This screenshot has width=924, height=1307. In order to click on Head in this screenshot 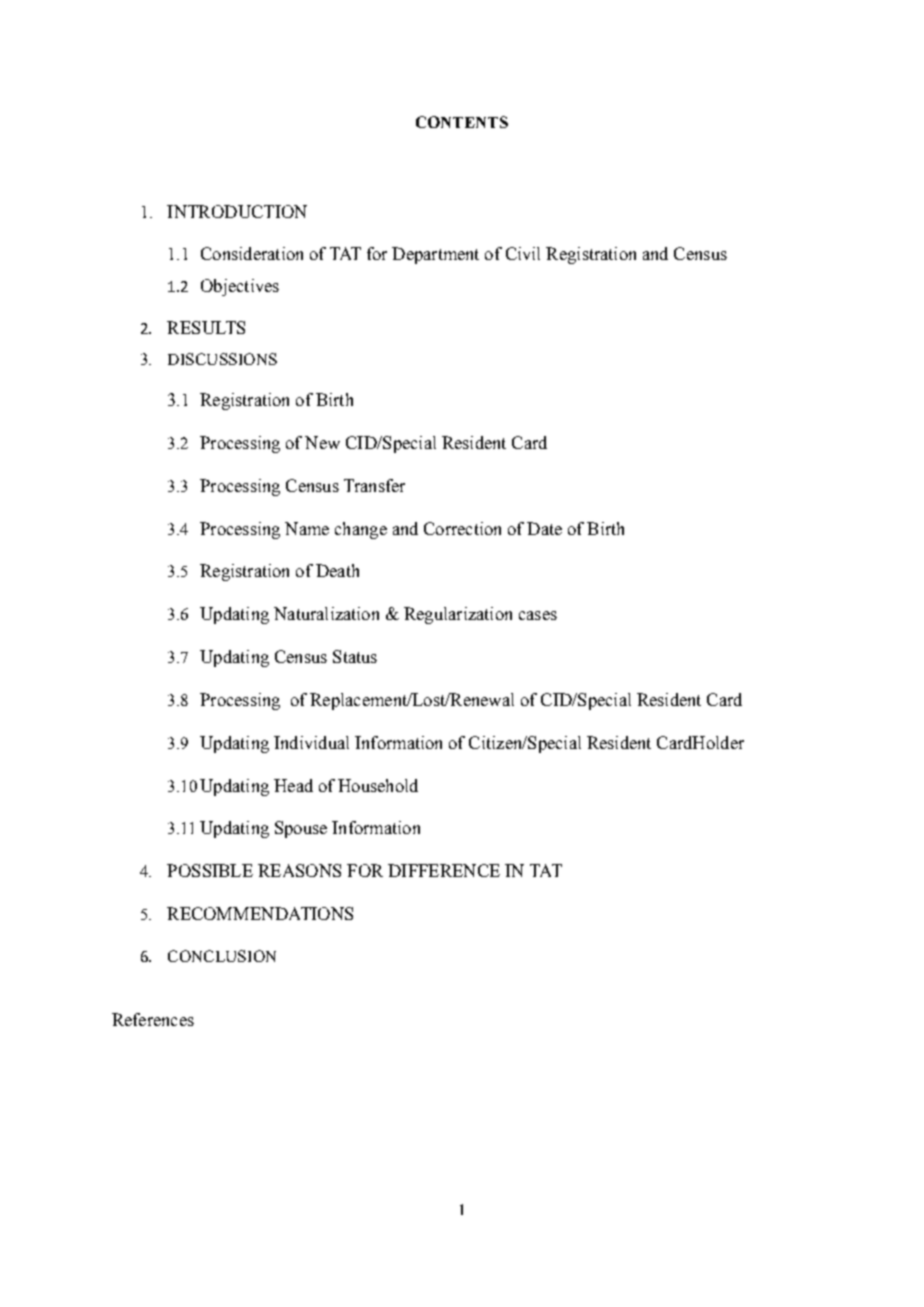, I will do `click(293, 785)`.
